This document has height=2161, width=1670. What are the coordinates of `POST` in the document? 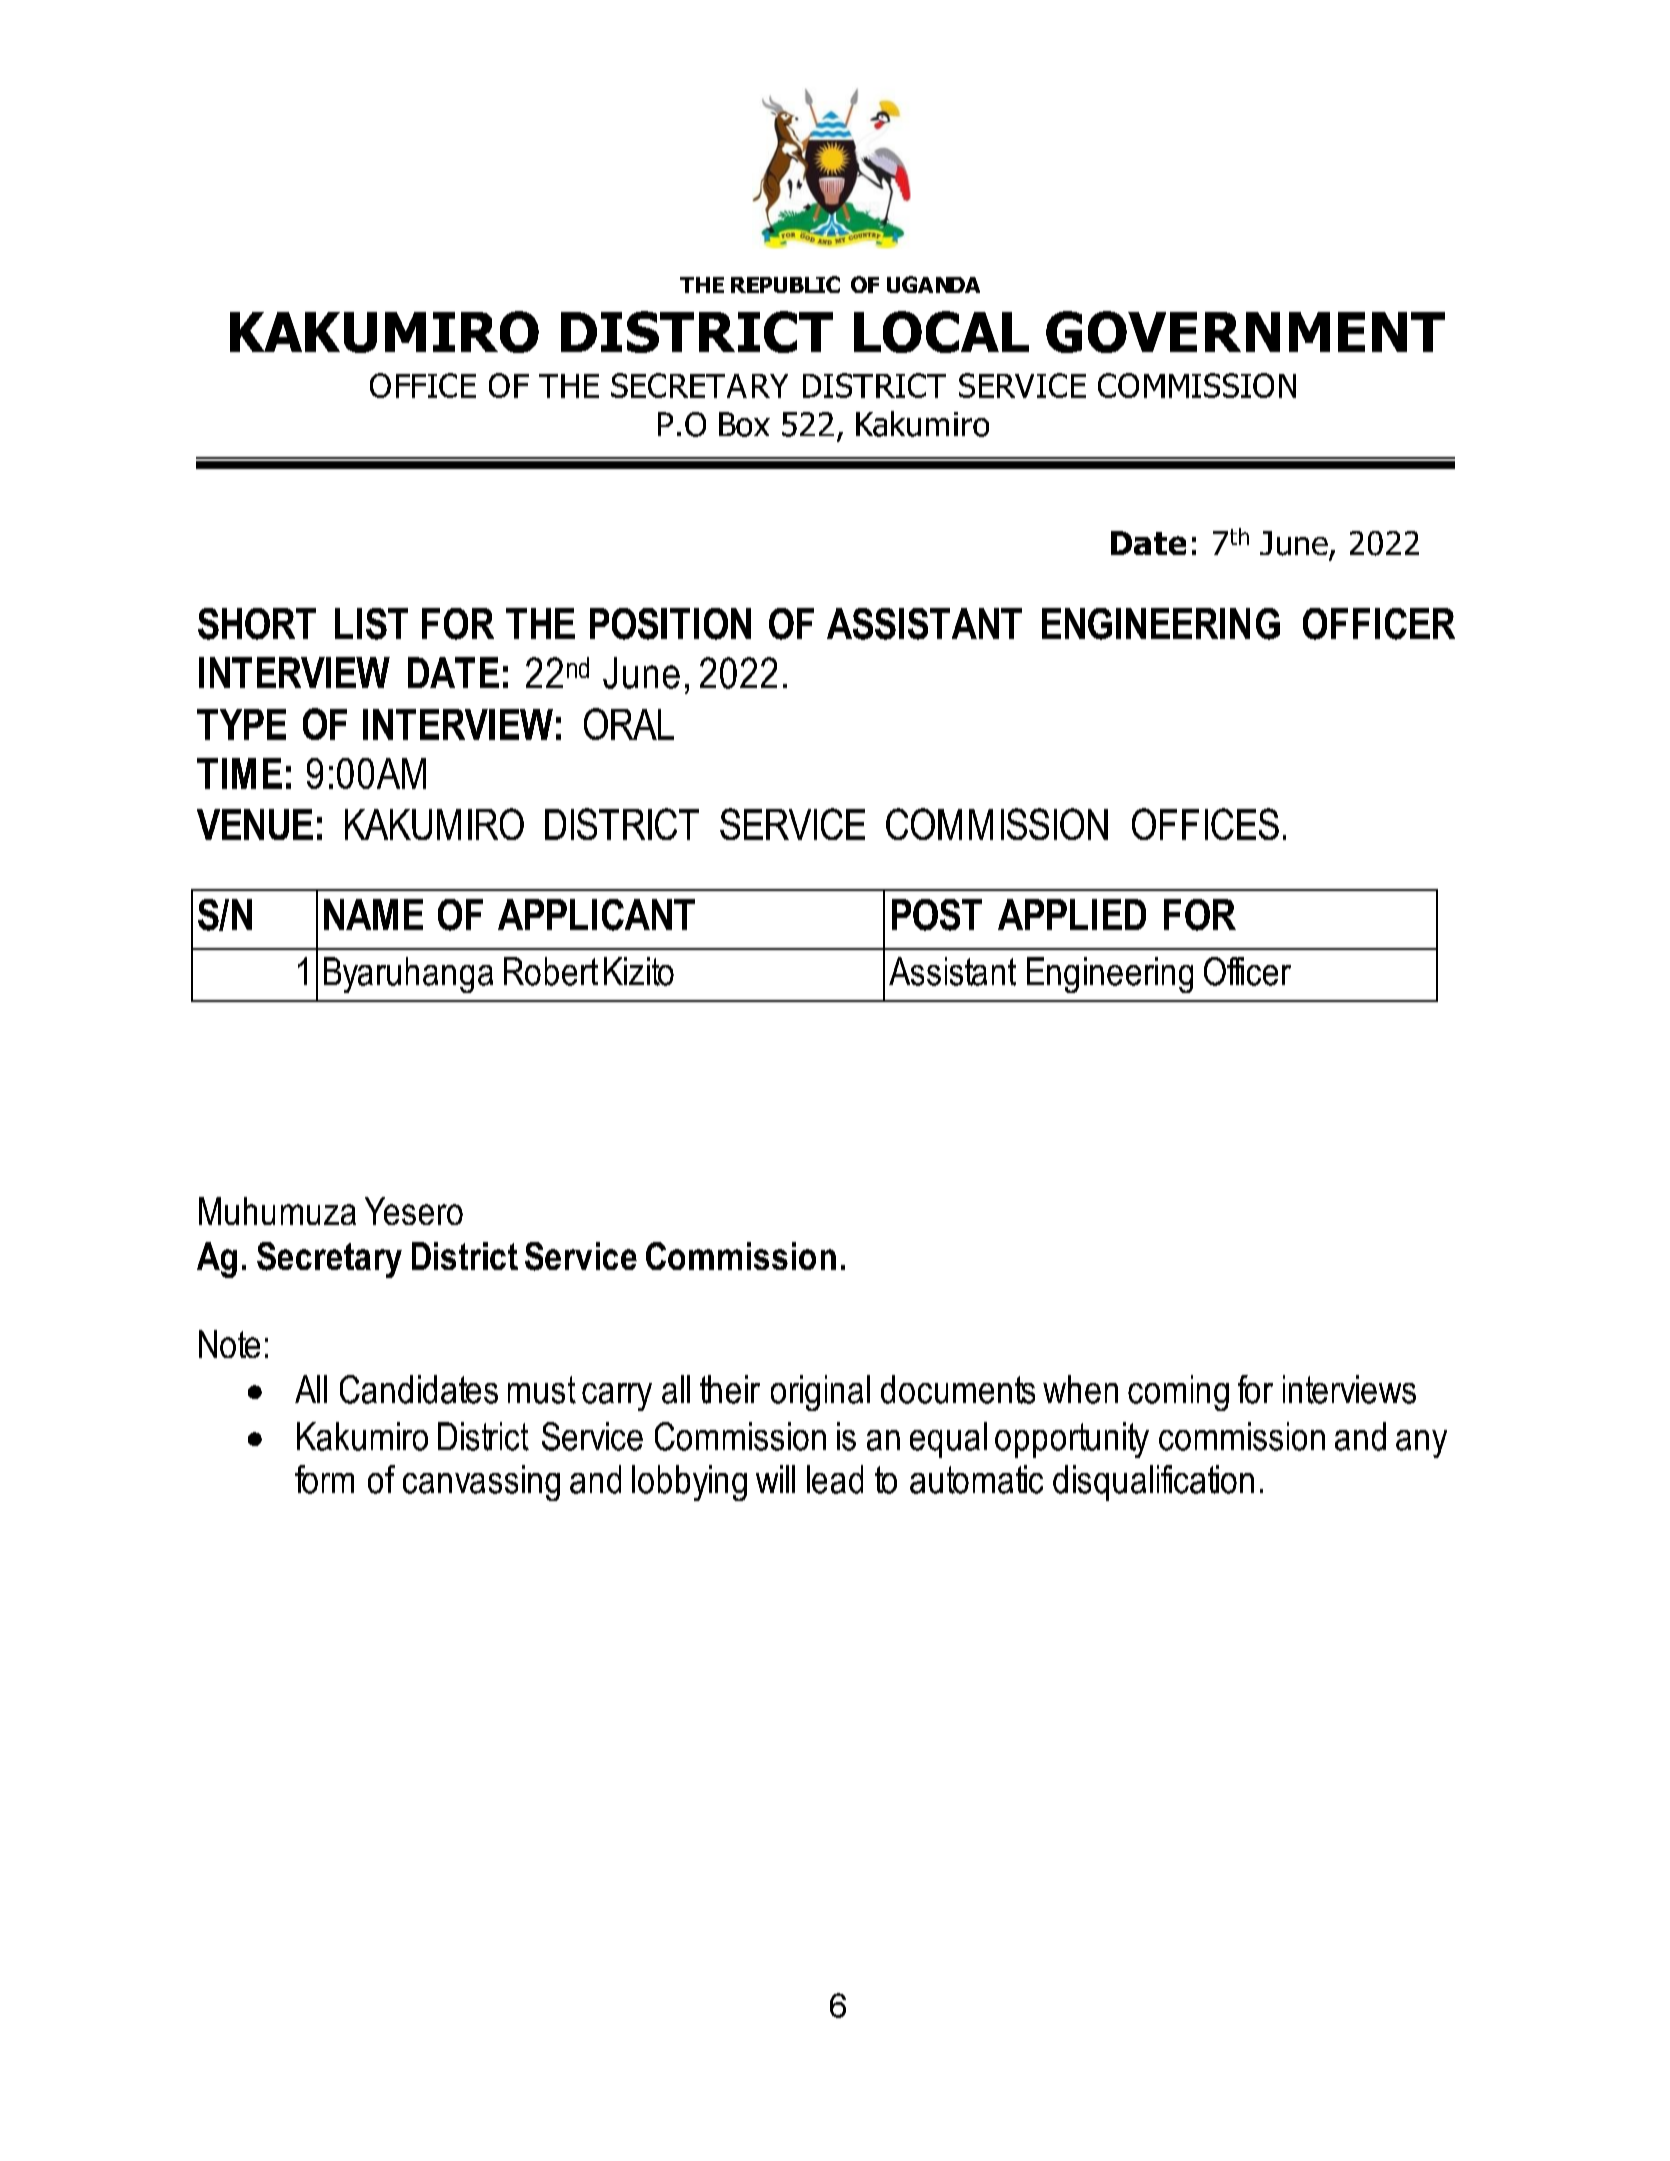 It's located at (937, 915).
